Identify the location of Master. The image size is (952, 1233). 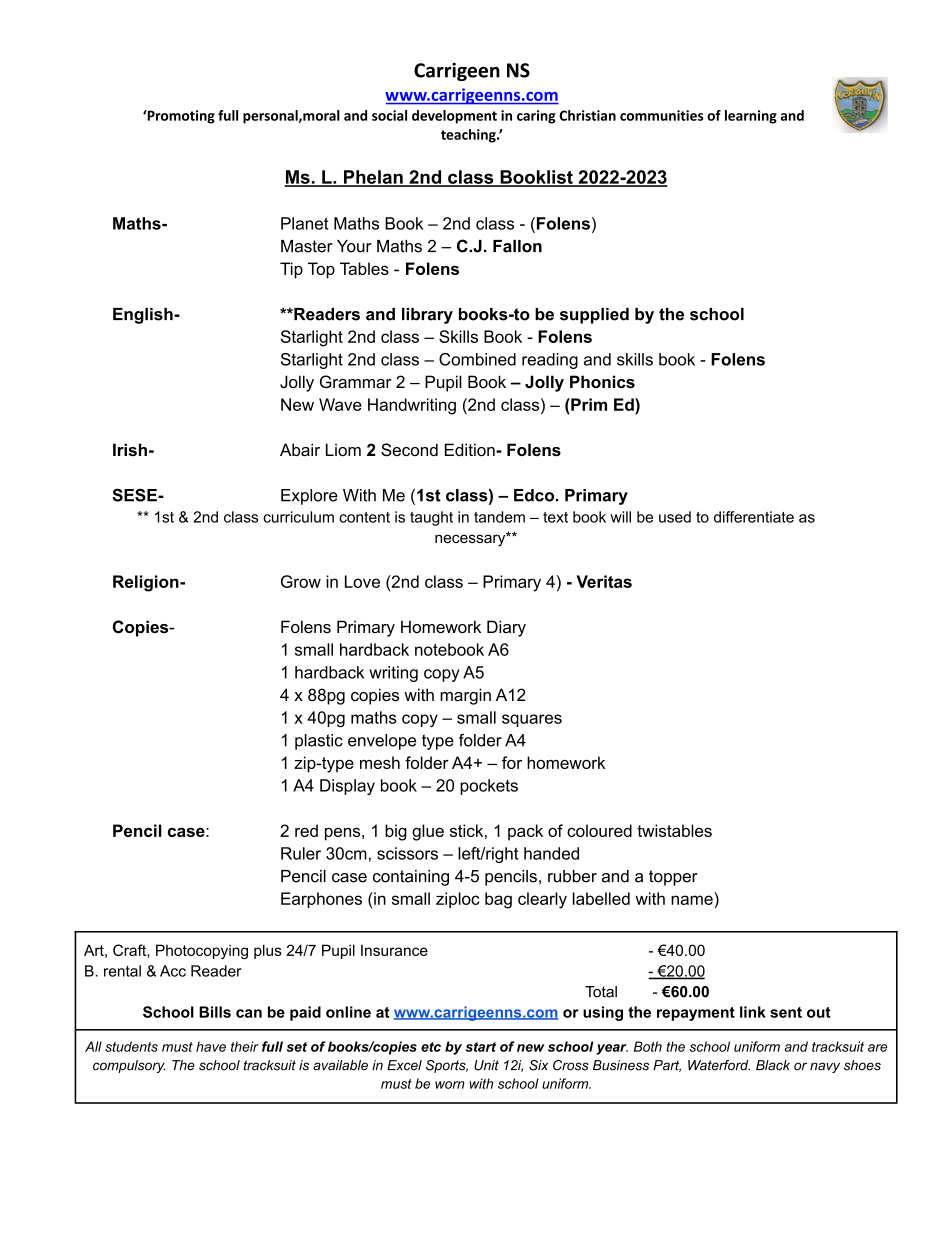
(307, 246).
